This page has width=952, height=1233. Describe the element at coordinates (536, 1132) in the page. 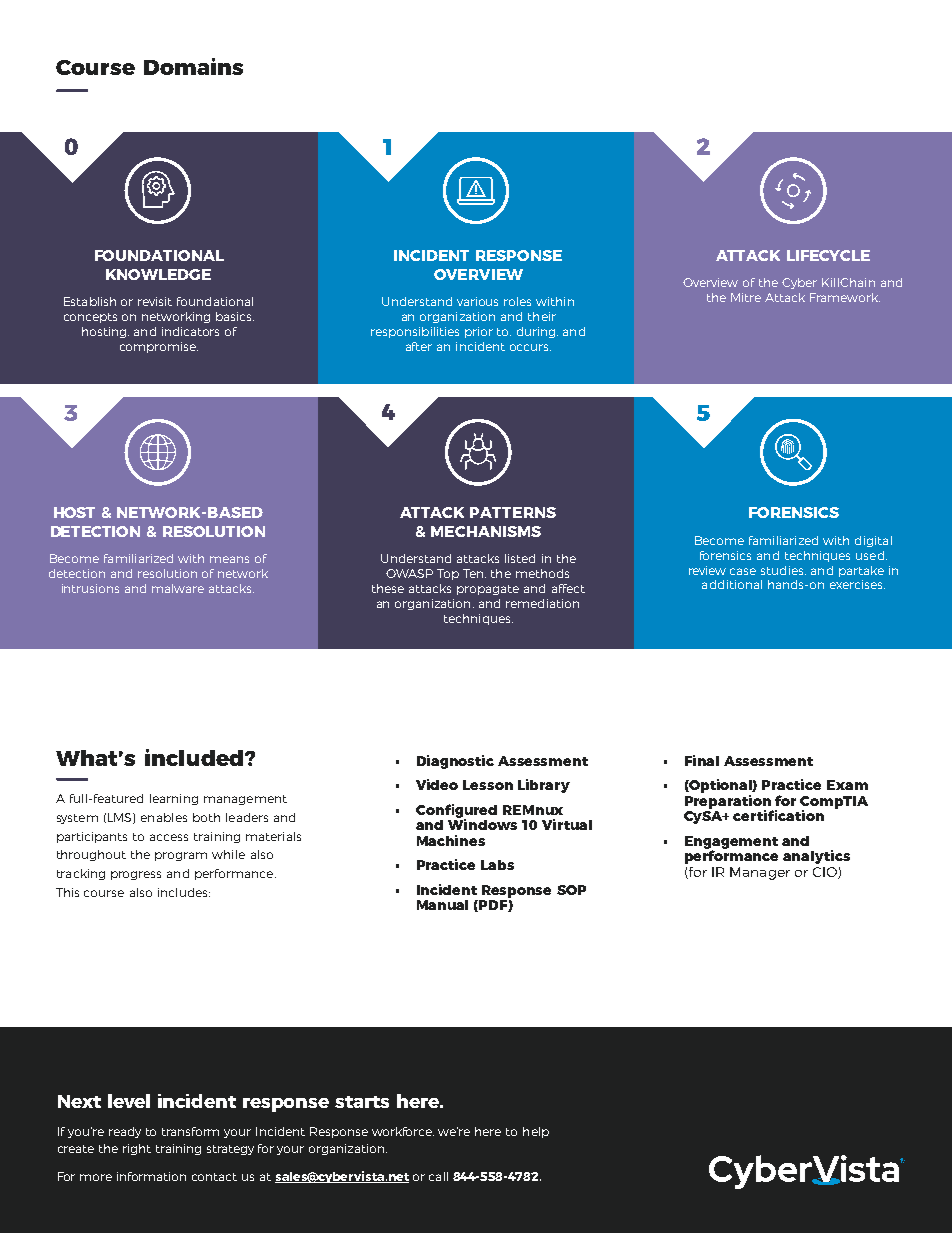

I see `help` at that location.
